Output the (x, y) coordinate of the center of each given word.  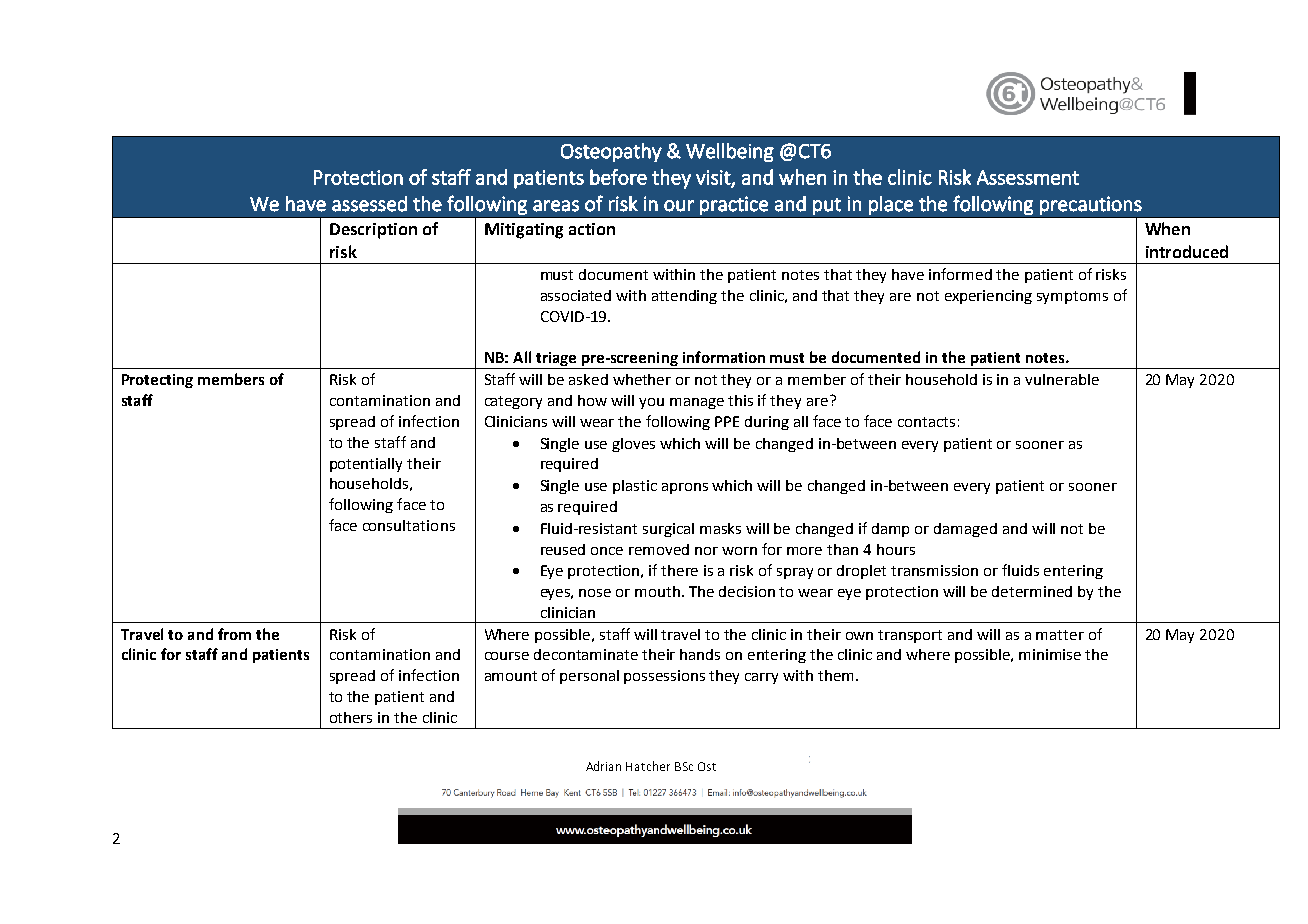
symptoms (1072, 297)
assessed (369, 204)
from (234, 634)
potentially (366, 465)
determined (1032, 591)
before (618, 177)
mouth (659, 591)
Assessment (1028, 177)
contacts (926, 422)
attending (684, 297)
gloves (633, 445)
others (351, 717)
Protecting (157, 381)
